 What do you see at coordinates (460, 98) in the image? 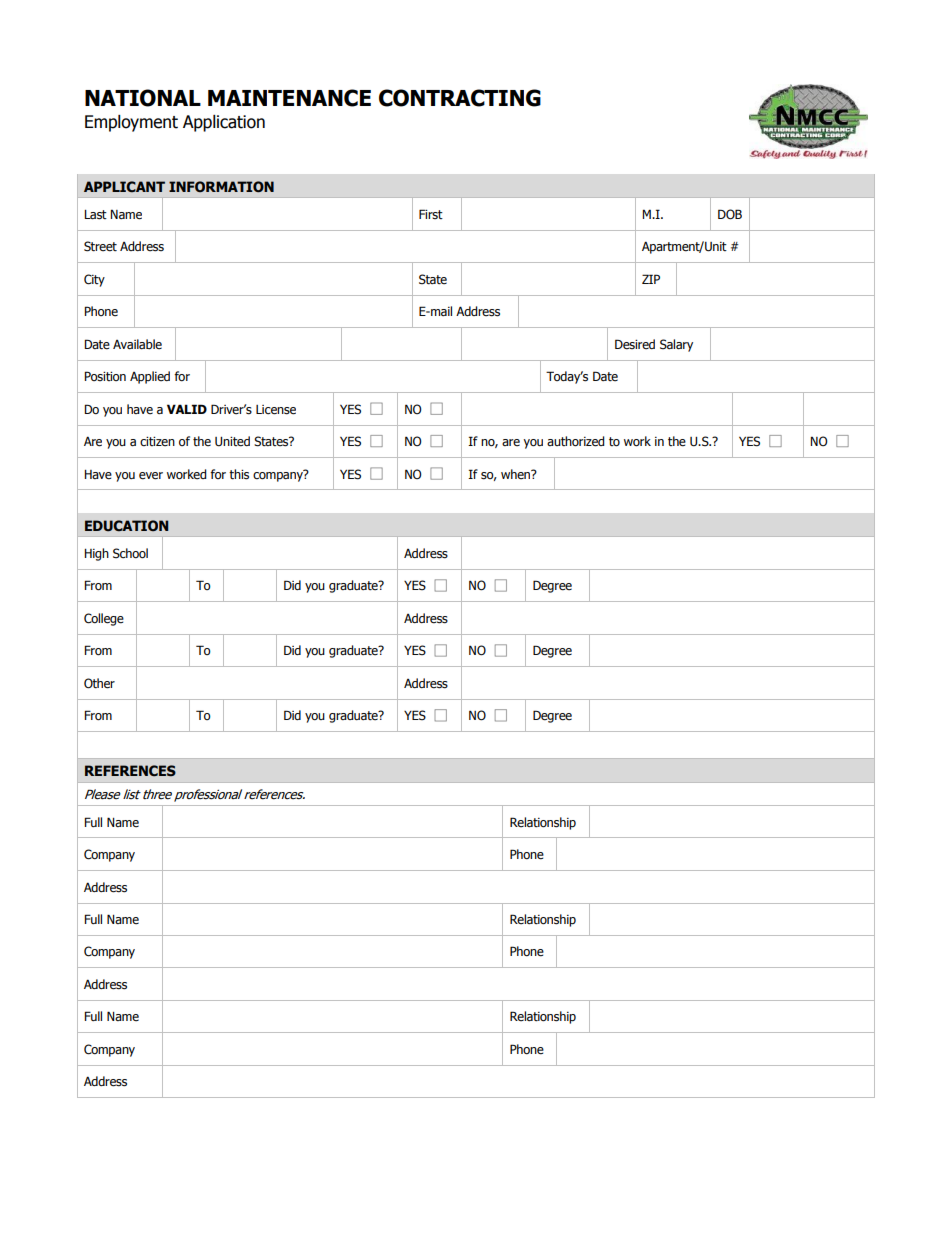
I see `CONTRACTING` at bounding box center [460, 98].
